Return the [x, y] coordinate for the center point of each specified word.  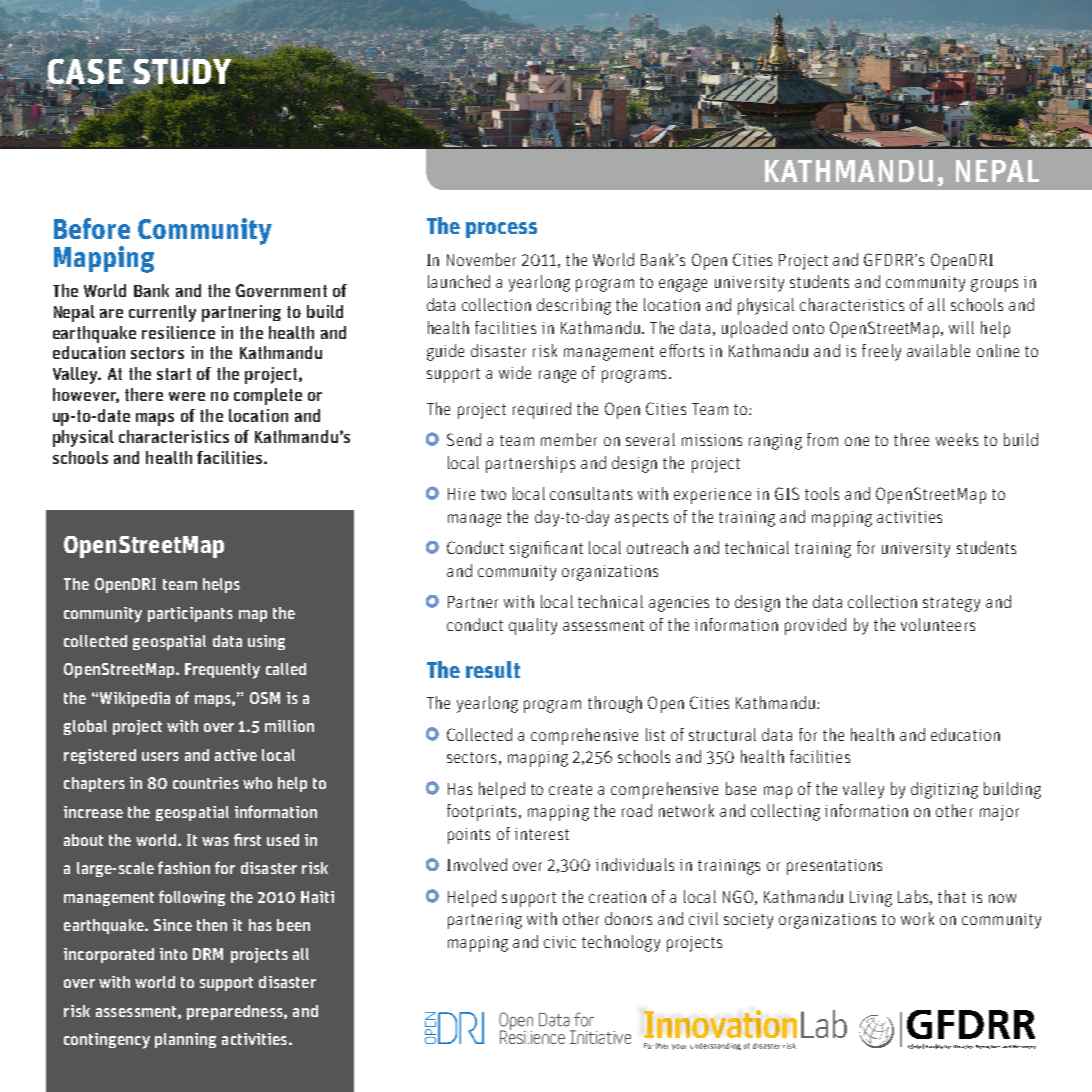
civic [560, 942]
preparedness [236, 1012]
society [748, 921]
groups [994, 285]
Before [92, 228]
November [481, 259]
